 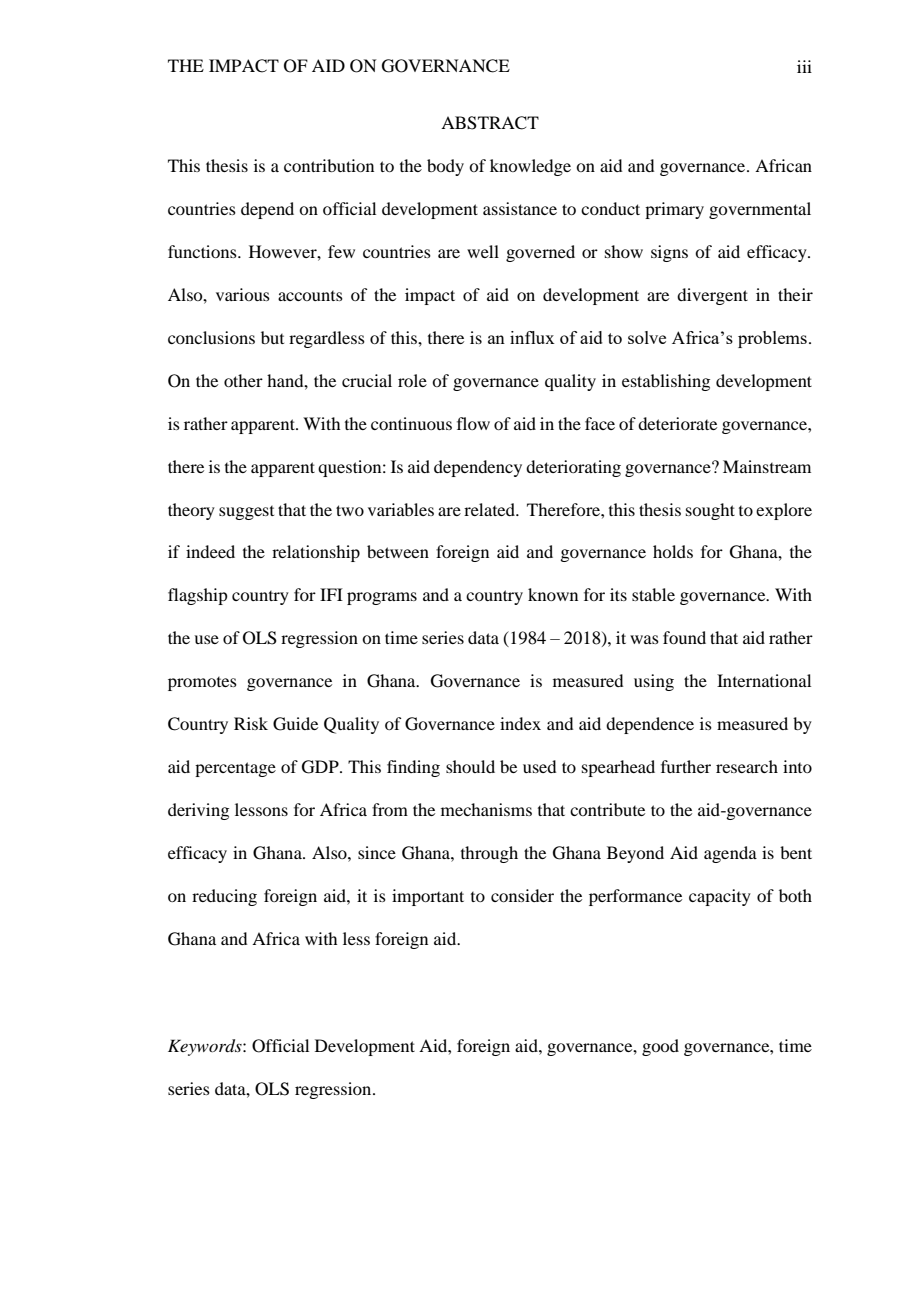 What do you see at coordinates (490, 123) in the image?
I see `ABSTRACT` at bounding box center [490, 123].
